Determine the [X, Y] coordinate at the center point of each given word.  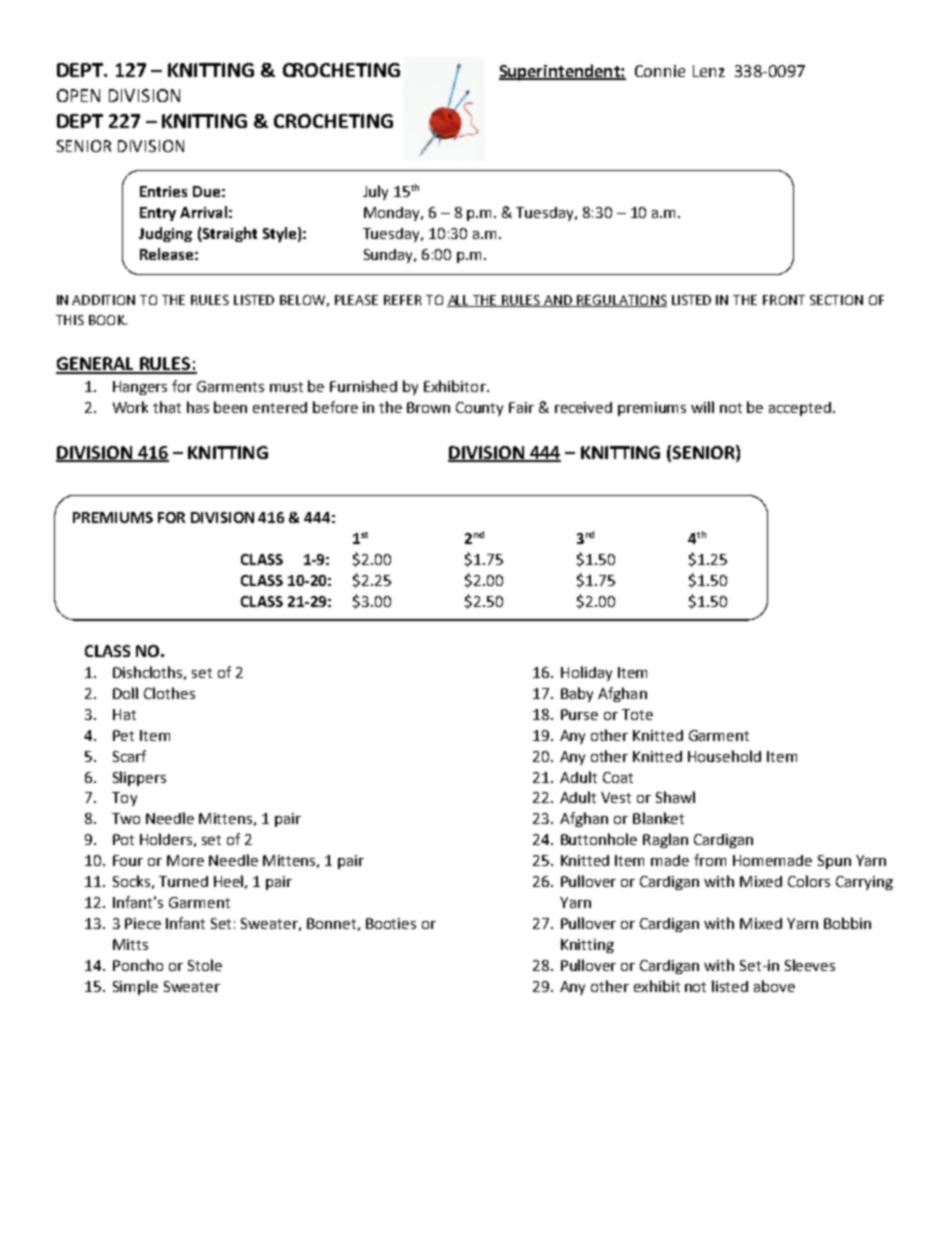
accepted [800, 409]
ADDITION [103, 300]
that [167, 407]
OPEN [78, 95]
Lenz [709, 71]
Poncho [138, 965]
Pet [123, 735]
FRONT [784, 300]
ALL [459, 301]
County [479, 409]
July [375, 192]
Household [724, 756]
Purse [579, 714]
